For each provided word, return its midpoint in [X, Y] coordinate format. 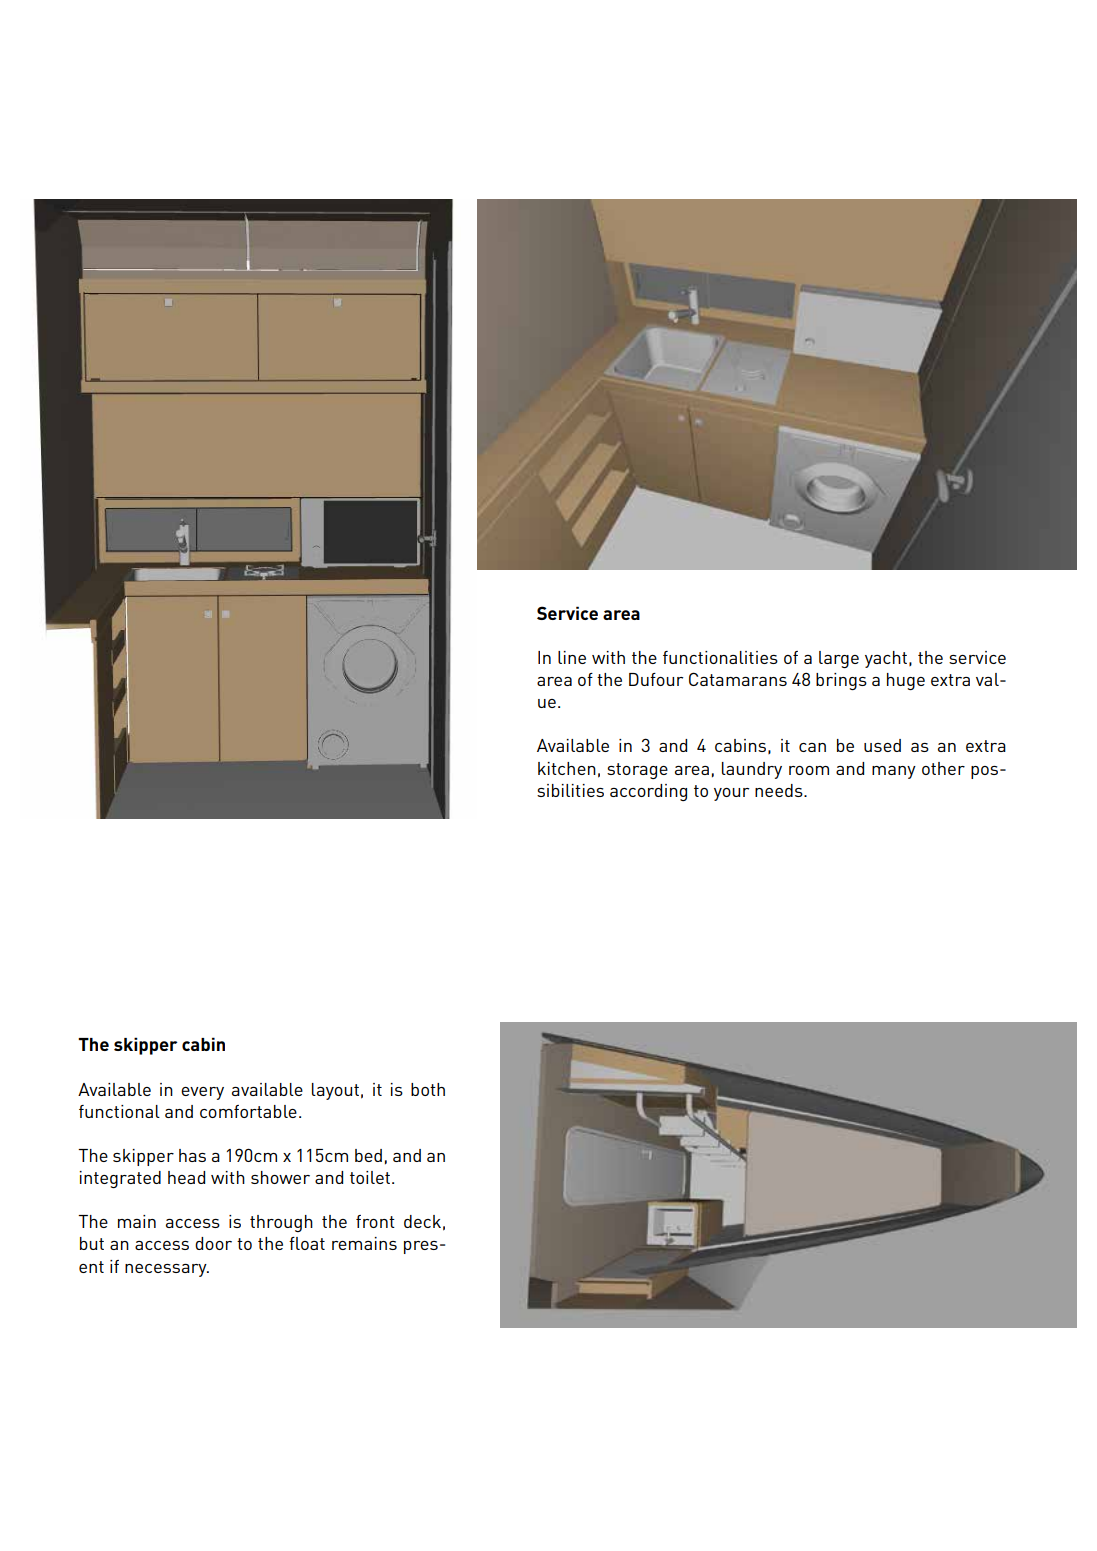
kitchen [567, 768]
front [375, 1221]
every [202, 1093]
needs [780, 790]
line [572, 657]
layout [335, 1091]
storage [637, 771]
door [213, 1243]
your [731, 794]
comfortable [248, 1111]
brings [841, 681]
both [428, 1089]
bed [368, 1155]
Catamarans [738, 679]
